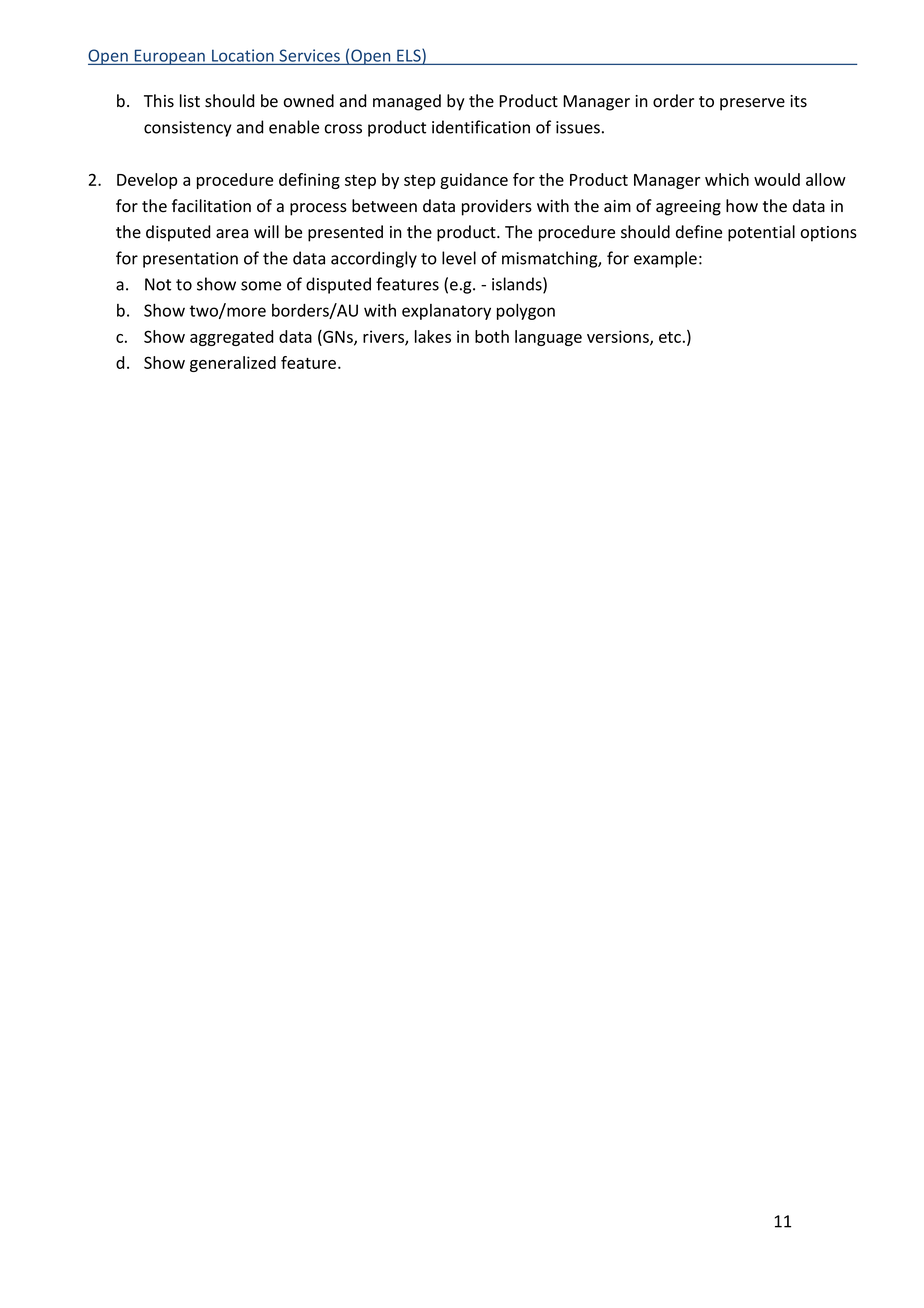 The width and height of the screenshot is (924, 1308). I want to click on etc, so click(670, 337).
